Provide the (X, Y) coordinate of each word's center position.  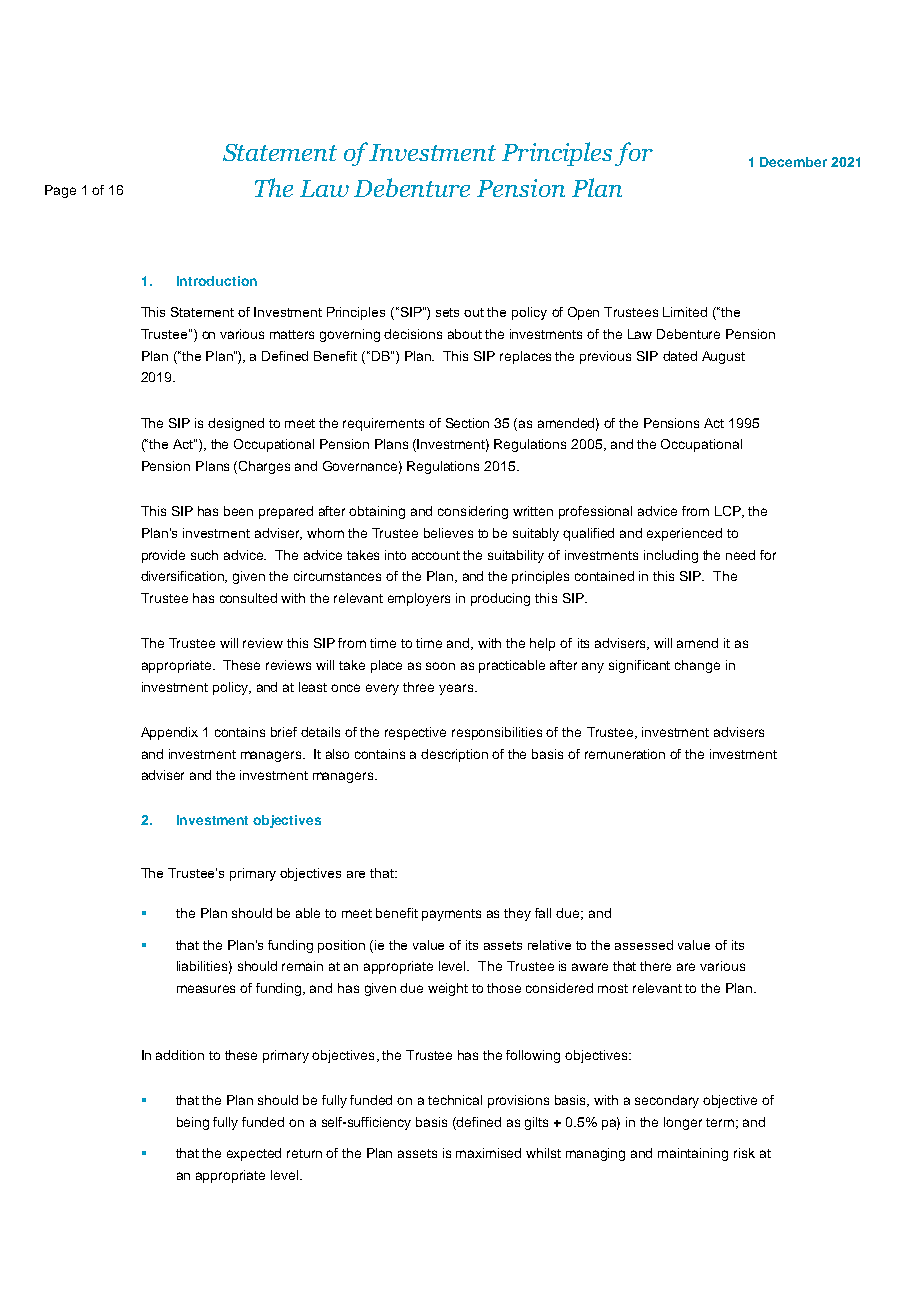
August (723, 357)
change (697, 666)
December (793, 162)
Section (467, 423)
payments (451, 915)
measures (206, 989)
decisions (413, 334)
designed (236, 424)
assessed (644, 945)
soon (440, 666)
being (193, 1123)
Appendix (169, 733)
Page (60, 191)
